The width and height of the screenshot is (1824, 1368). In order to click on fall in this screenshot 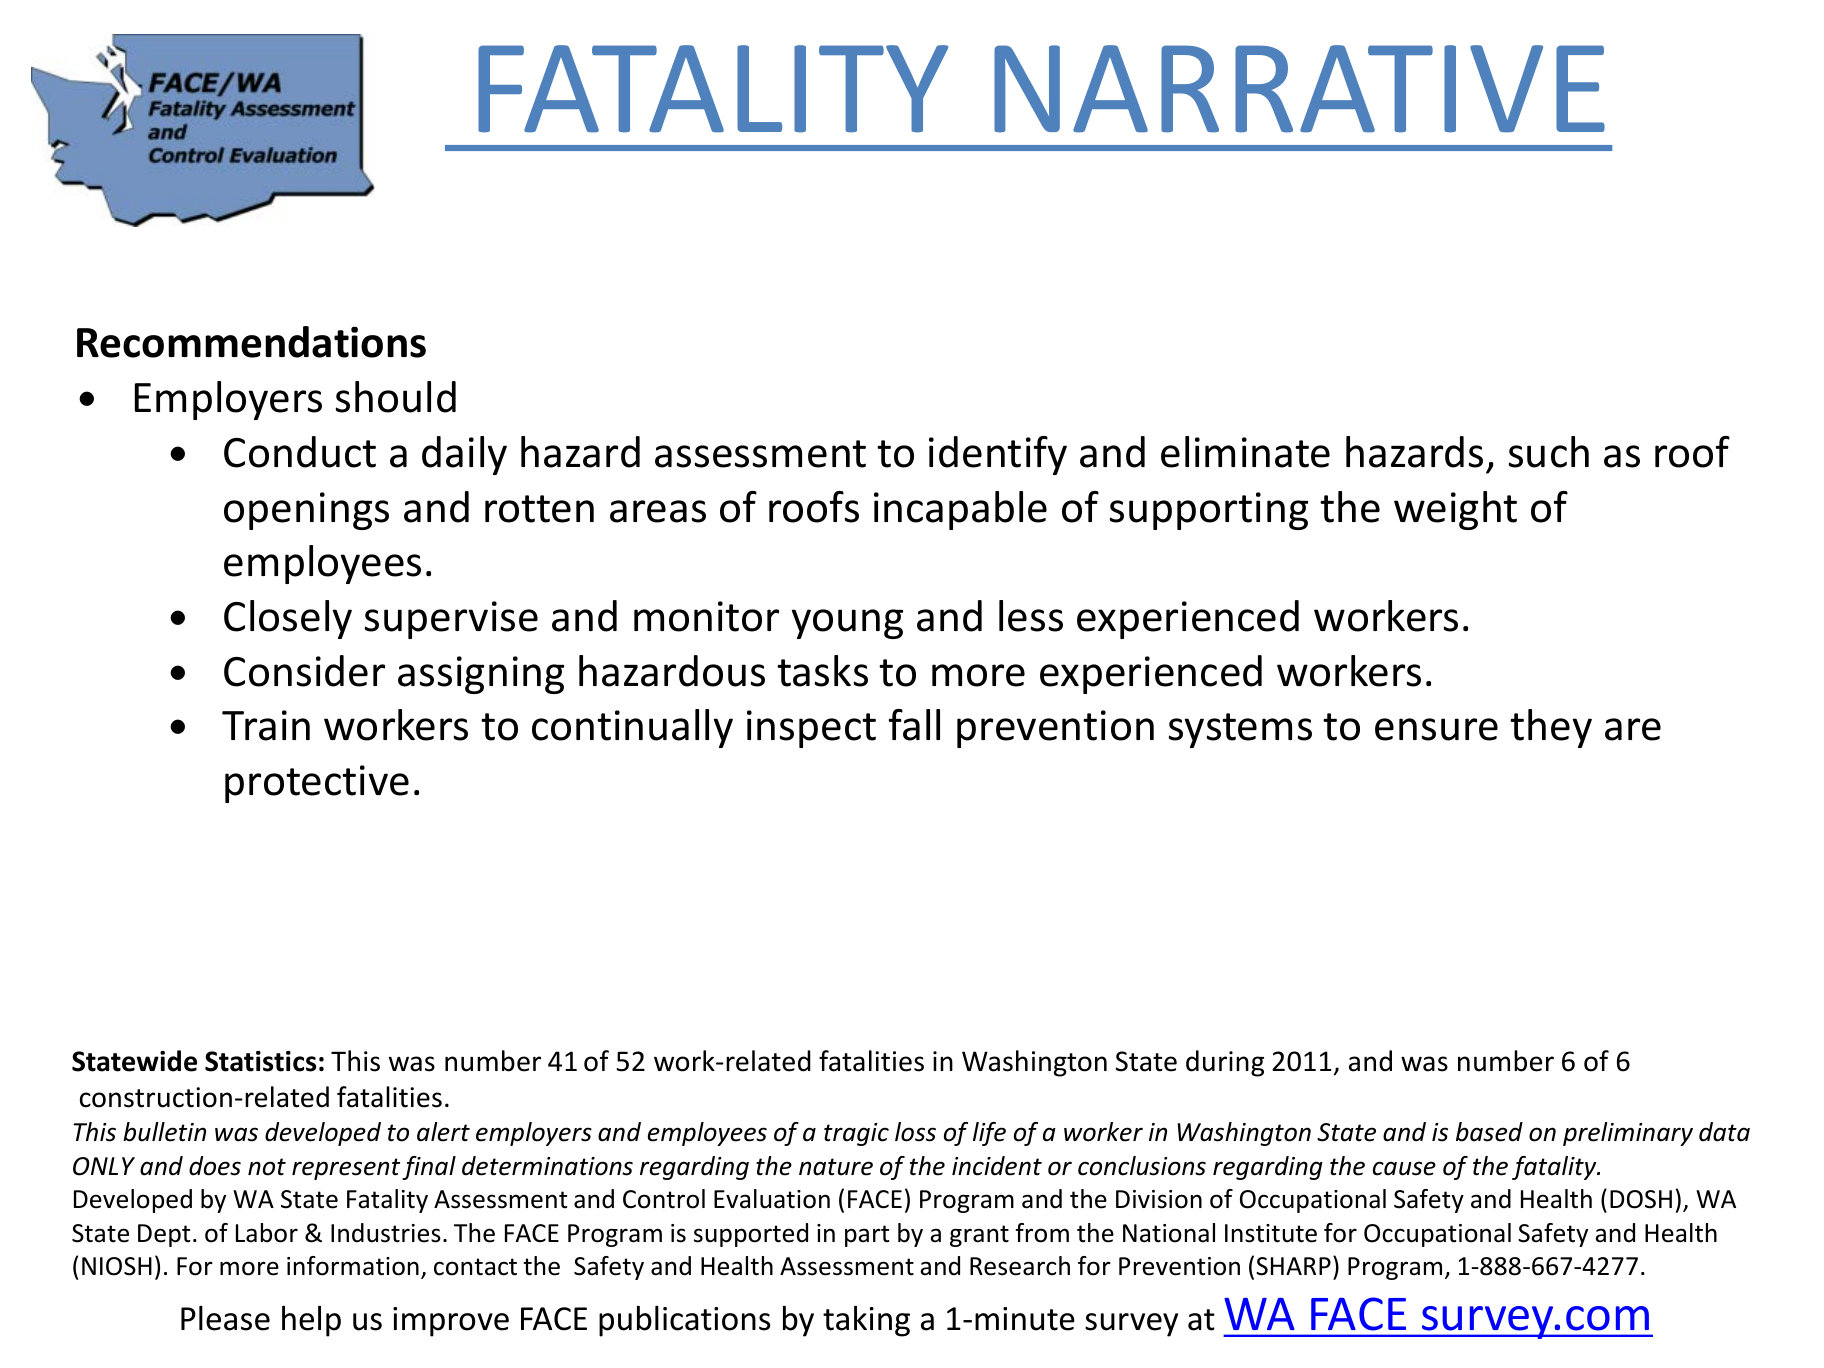, I will do `click(914, 725)`.
